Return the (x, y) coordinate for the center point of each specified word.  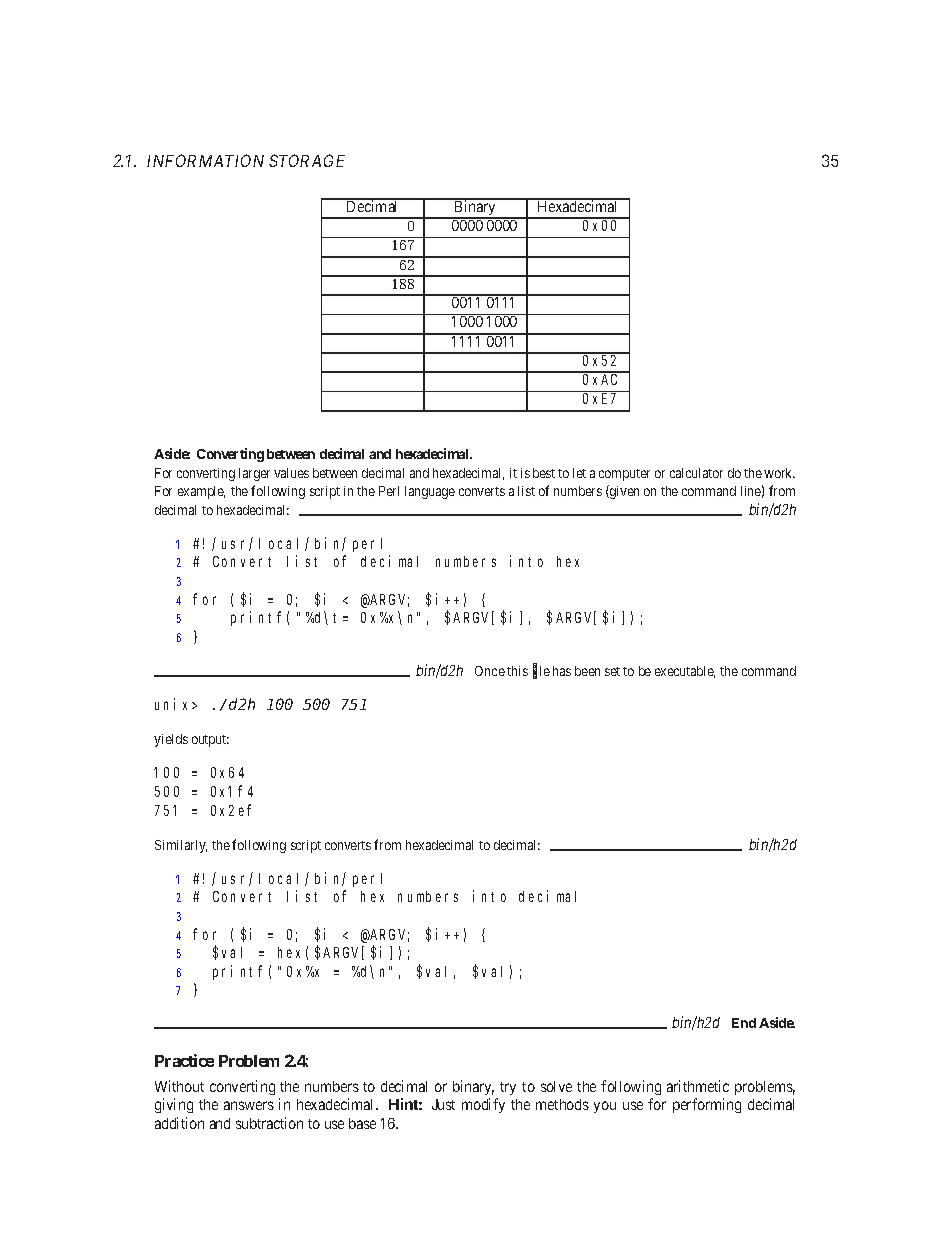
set (612, 671)
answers (249, 1105)
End (744, 1023)
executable (685, 672)
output (210, 741)
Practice (184, 1060)
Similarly (181, 846)
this (517, 671)
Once (490, 671)
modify (483, 1105)
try (508, 1088)
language (430, 492)
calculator (696, 473)
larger (254, 474)
